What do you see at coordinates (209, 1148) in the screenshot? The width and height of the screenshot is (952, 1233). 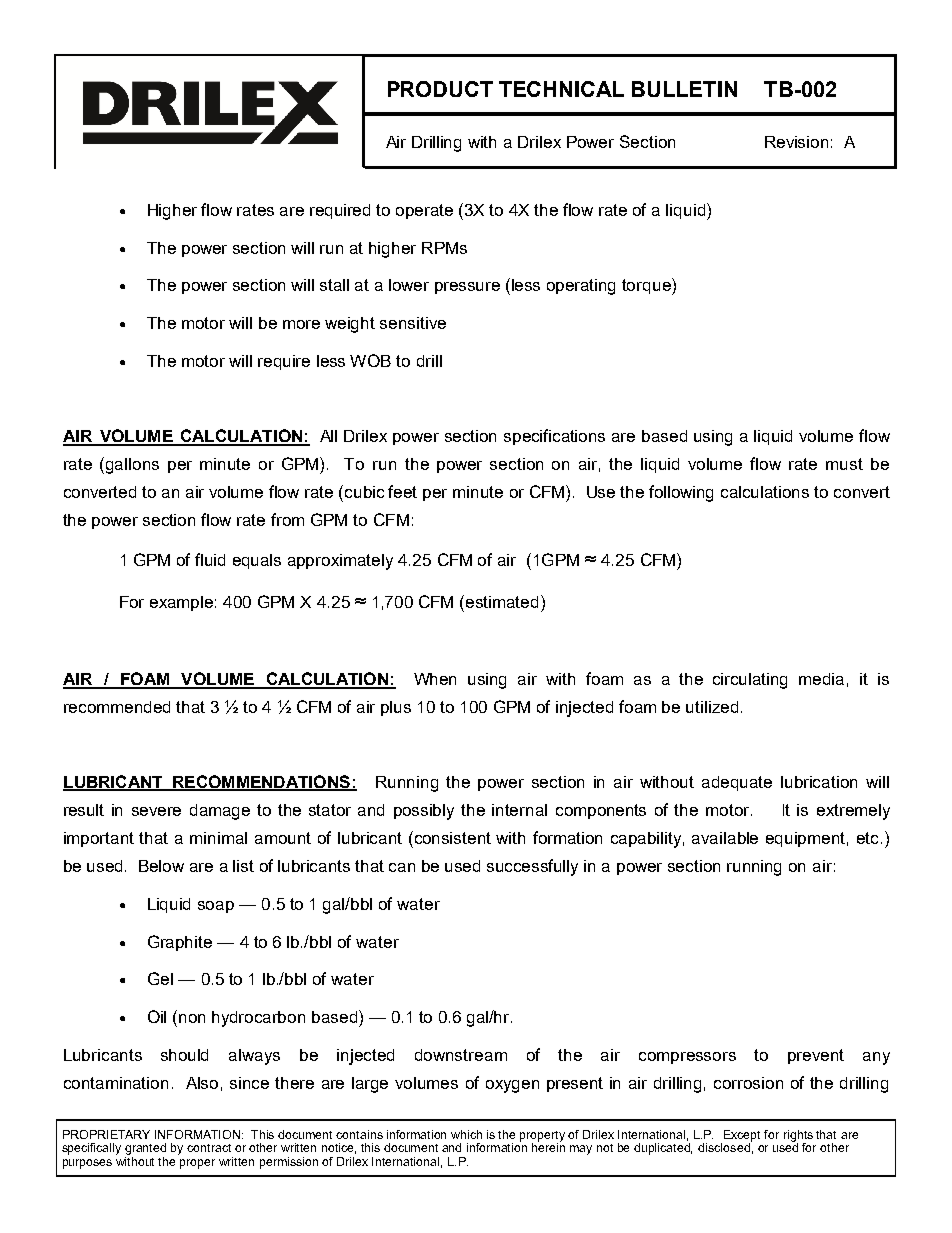 I see `contract` at bounding box center [209, 1148].
